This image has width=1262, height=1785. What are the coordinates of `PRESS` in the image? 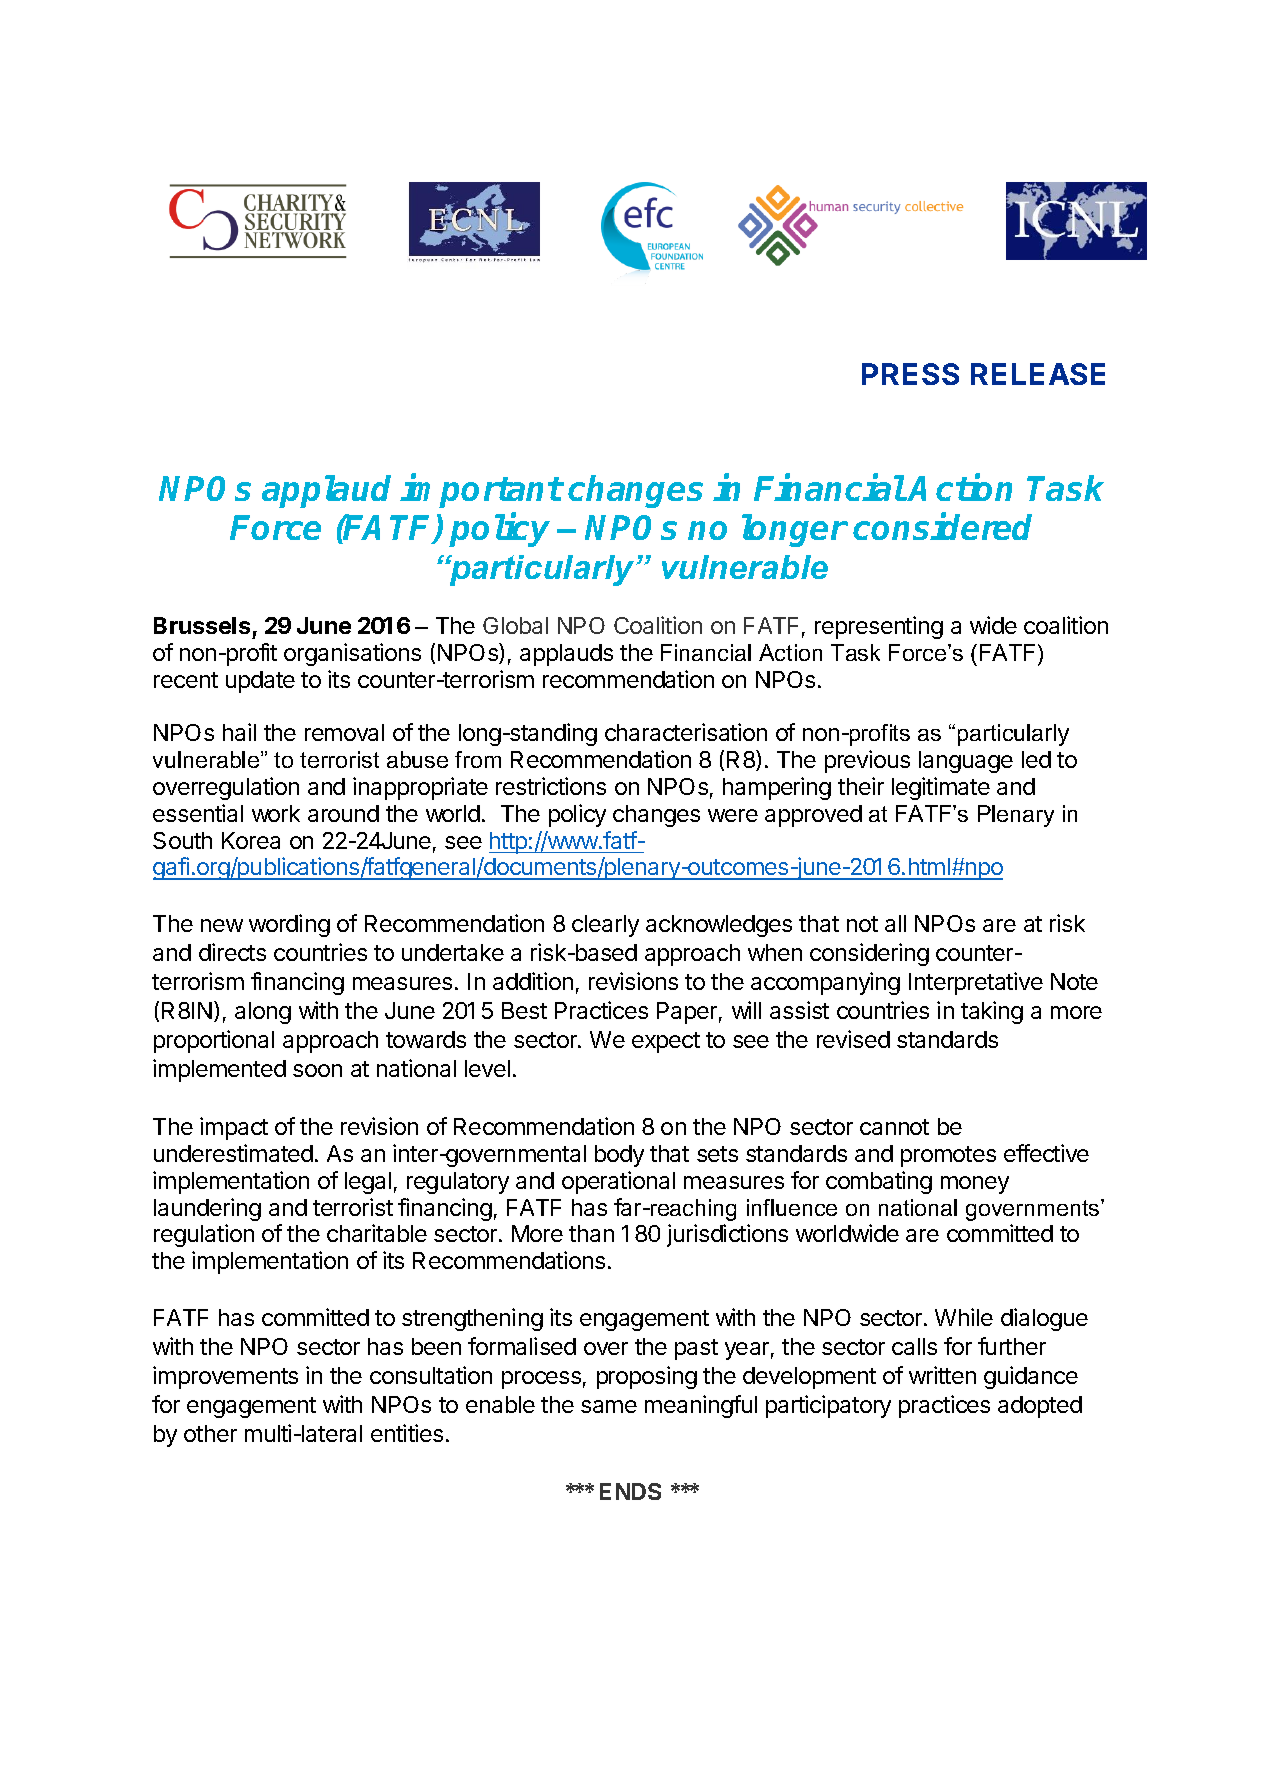 It's located at (910, 374).
